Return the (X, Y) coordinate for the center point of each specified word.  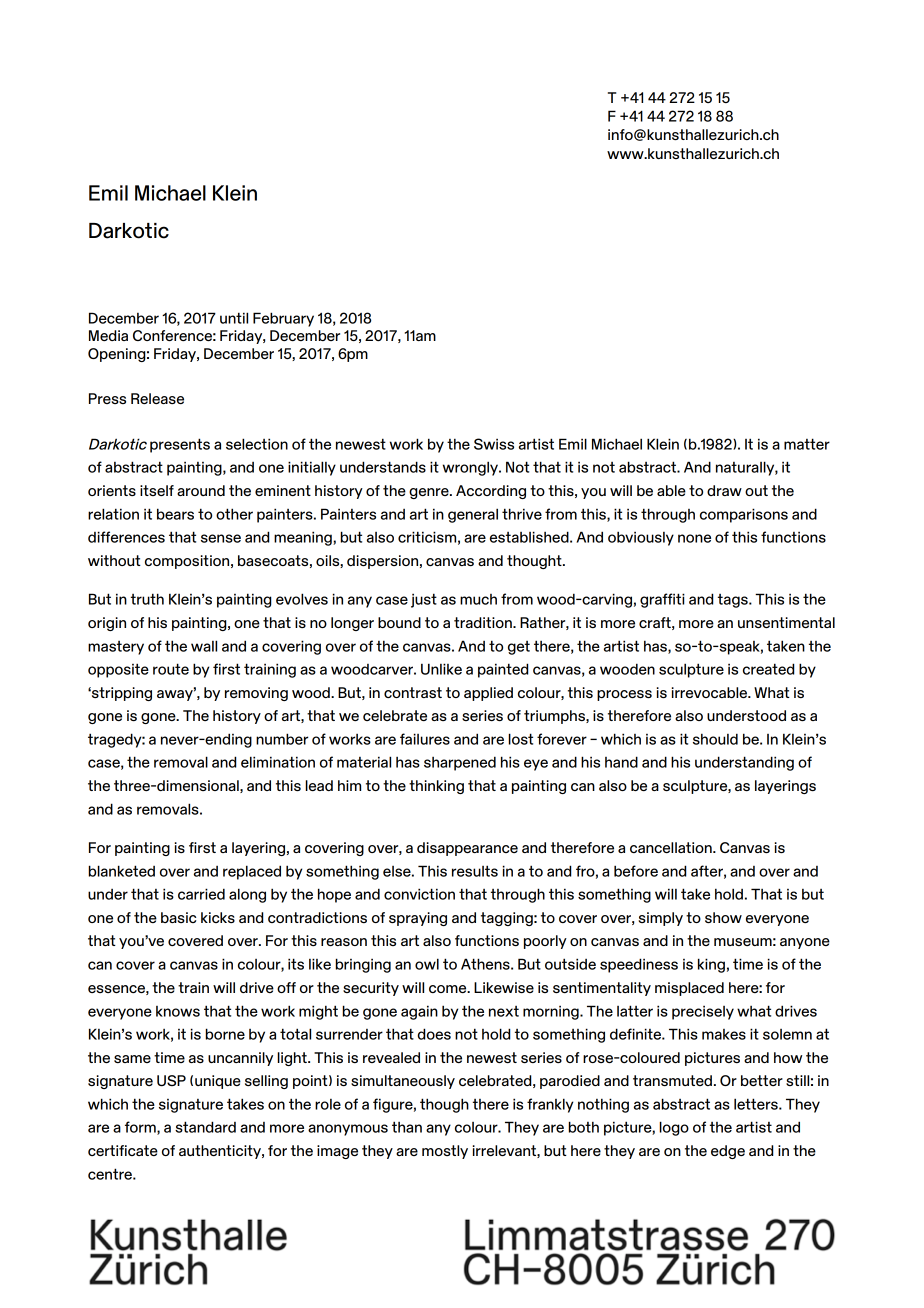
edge (728, 1152)
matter (807, 444)
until (234, 318)
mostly (445, 1152)
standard (205, 1127)
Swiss (494, 444)
